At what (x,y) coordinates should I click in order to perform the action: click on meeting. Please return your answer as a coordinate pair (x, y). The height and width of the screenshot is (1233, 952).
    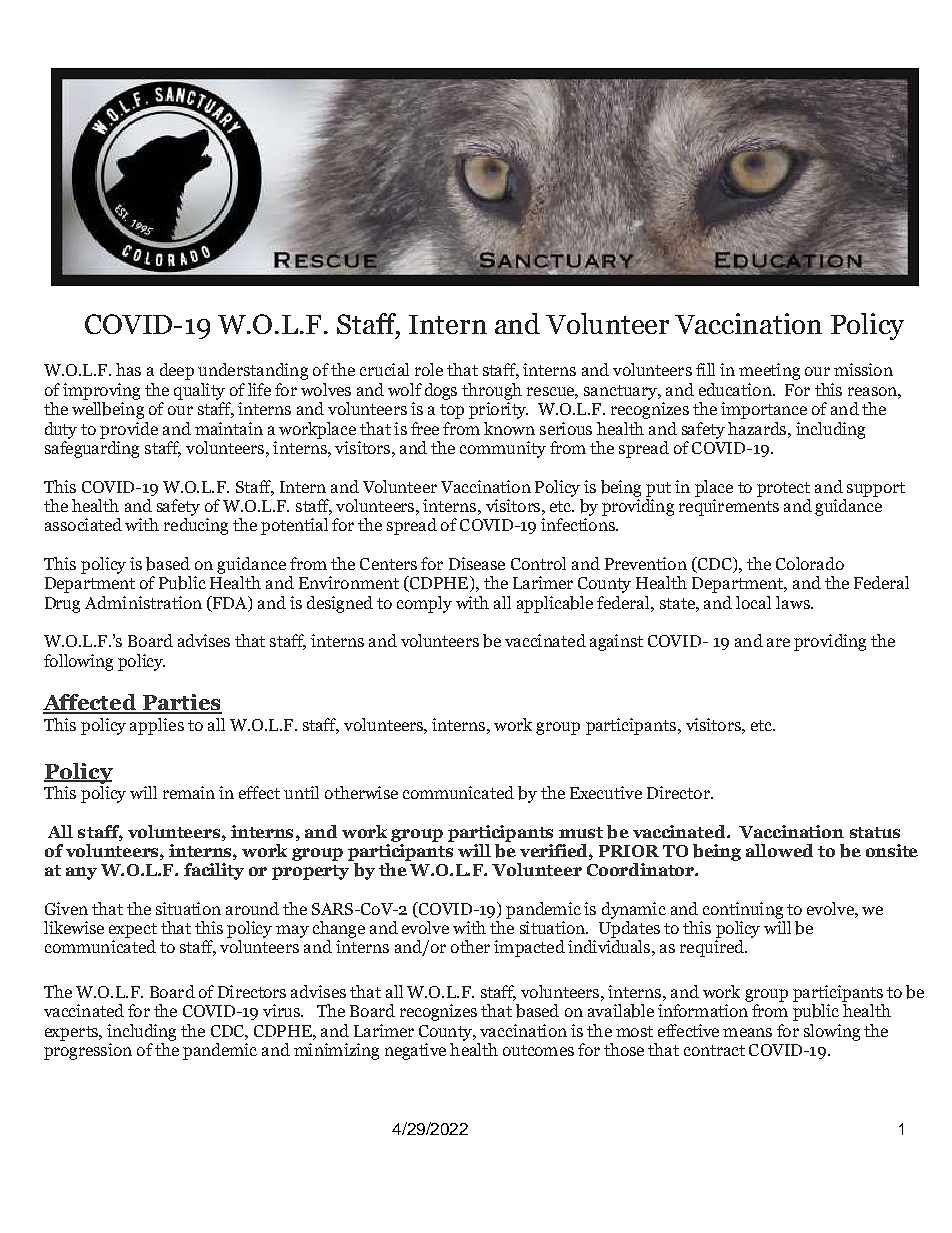
    Looking at the image, I should click on (769, 371).
